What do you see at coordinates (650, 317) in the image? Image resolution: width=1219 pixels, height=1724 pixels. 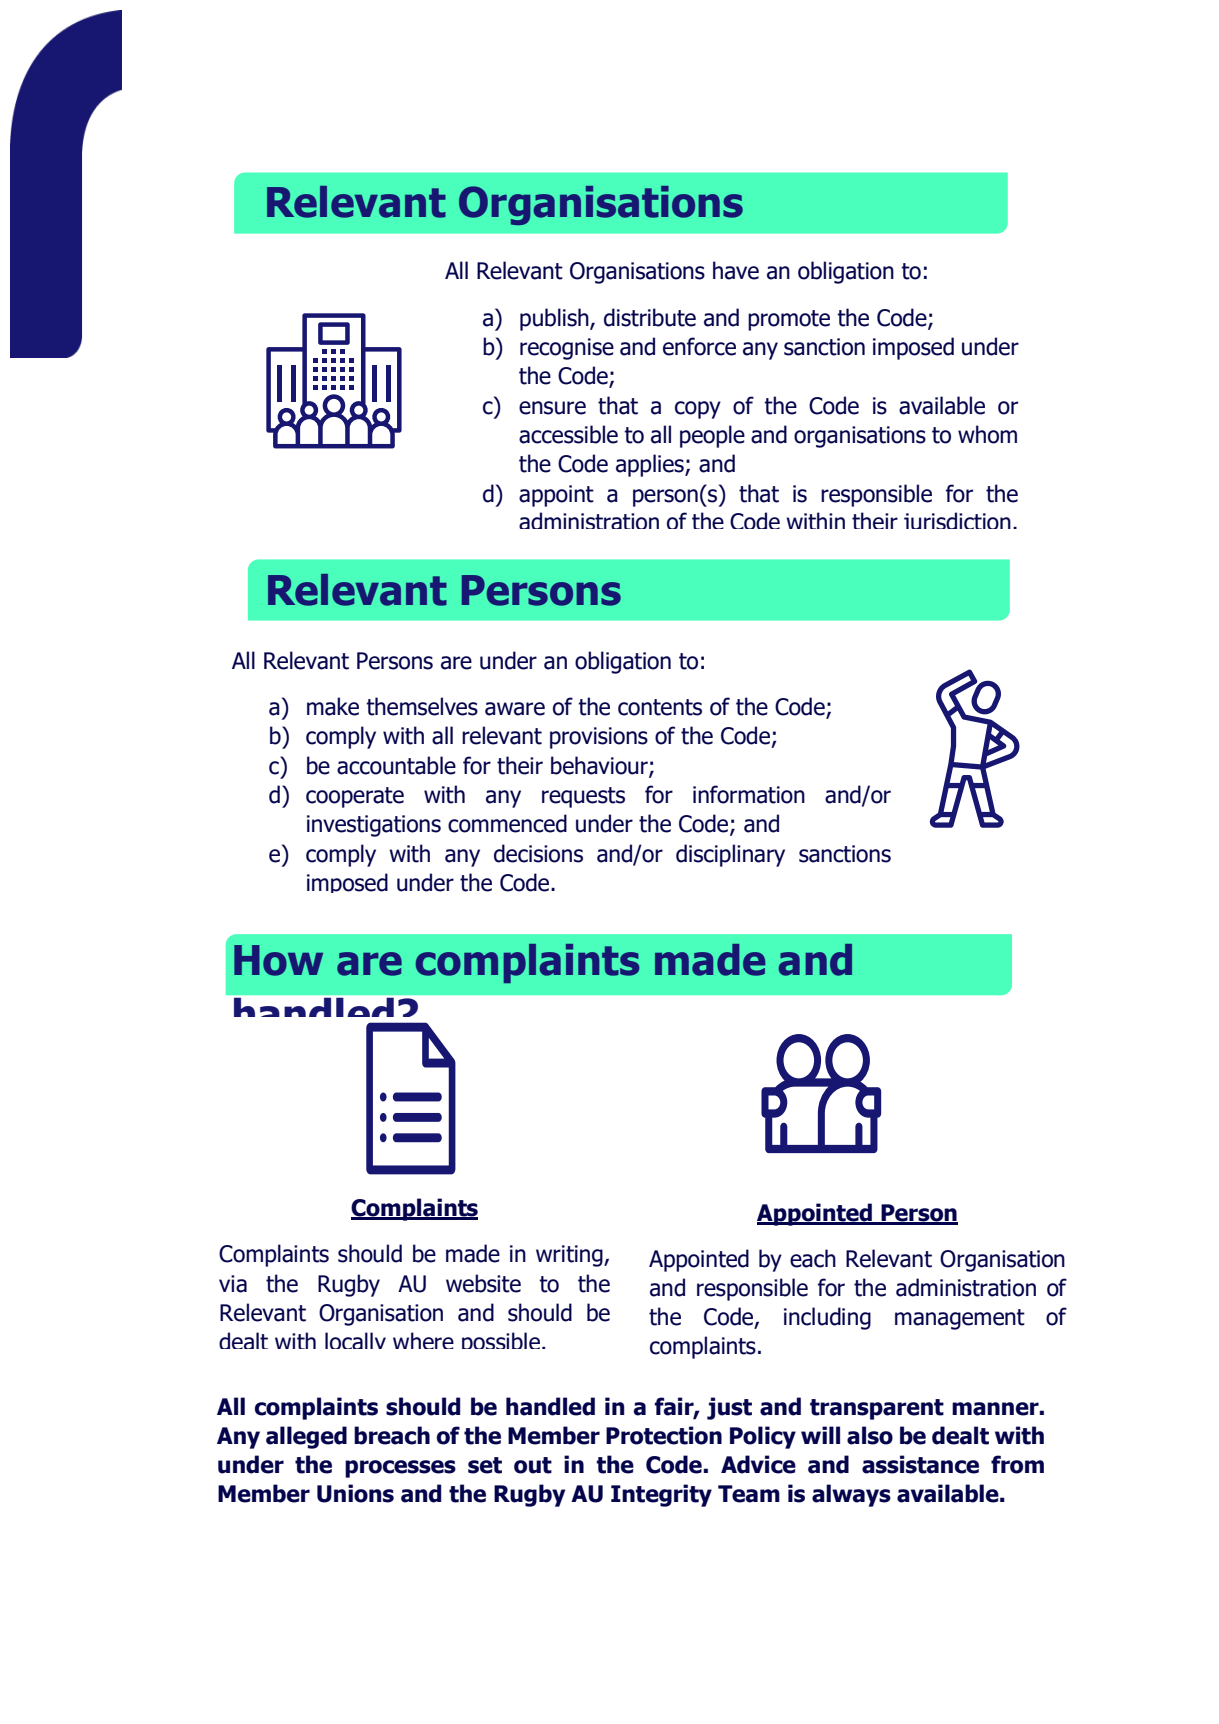 I see `distribute` at bounding box center [650, 317].
